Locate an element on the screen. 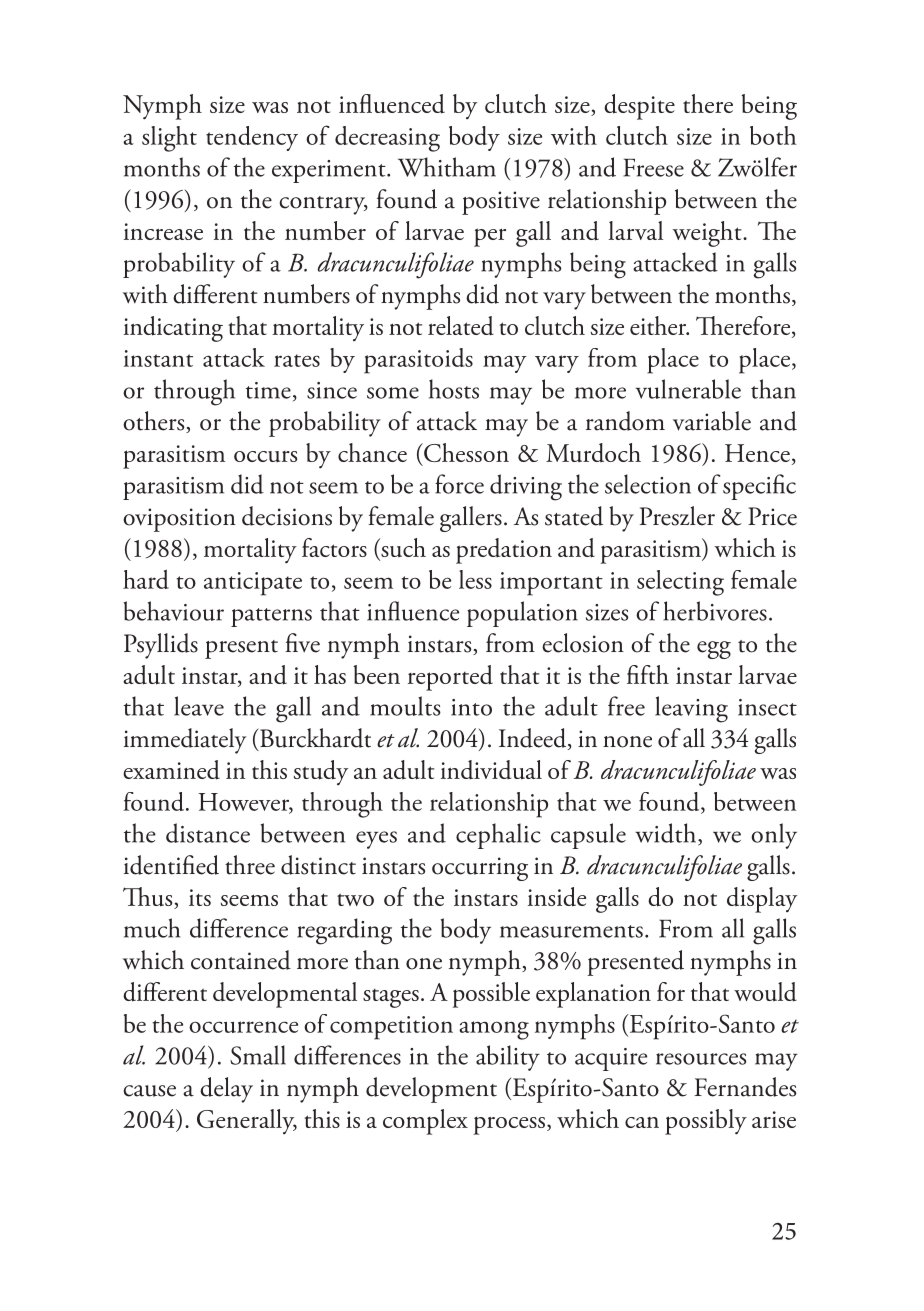 The height and width of the screenshot is (1311, 924). complex is located at coordinates (425, 1122).
